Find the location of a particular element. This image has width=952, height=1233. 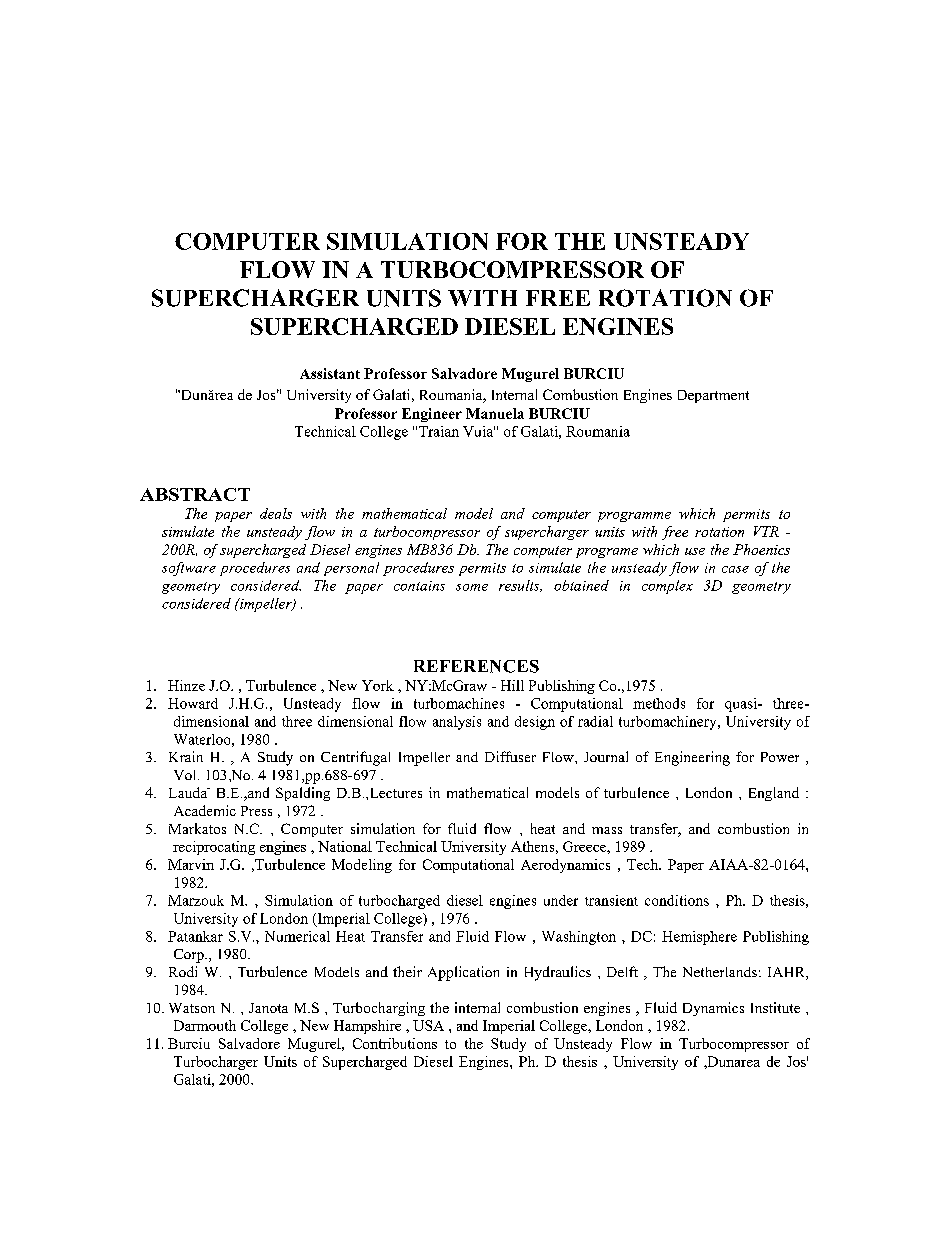

methods is located at coordinates (659, 703).
